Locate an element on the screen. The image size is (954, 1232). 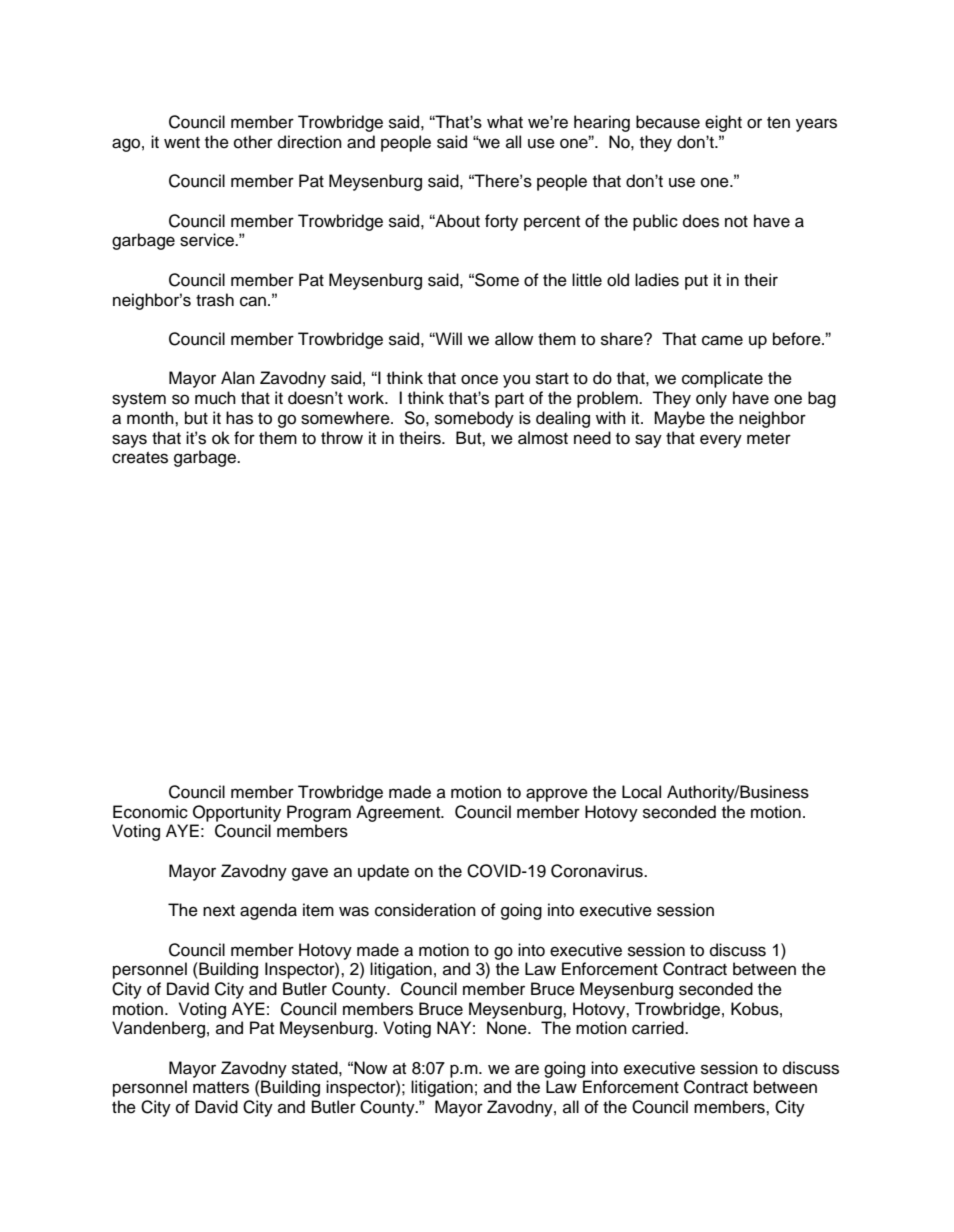
Opportunity is located at coordinates (237, 813).
